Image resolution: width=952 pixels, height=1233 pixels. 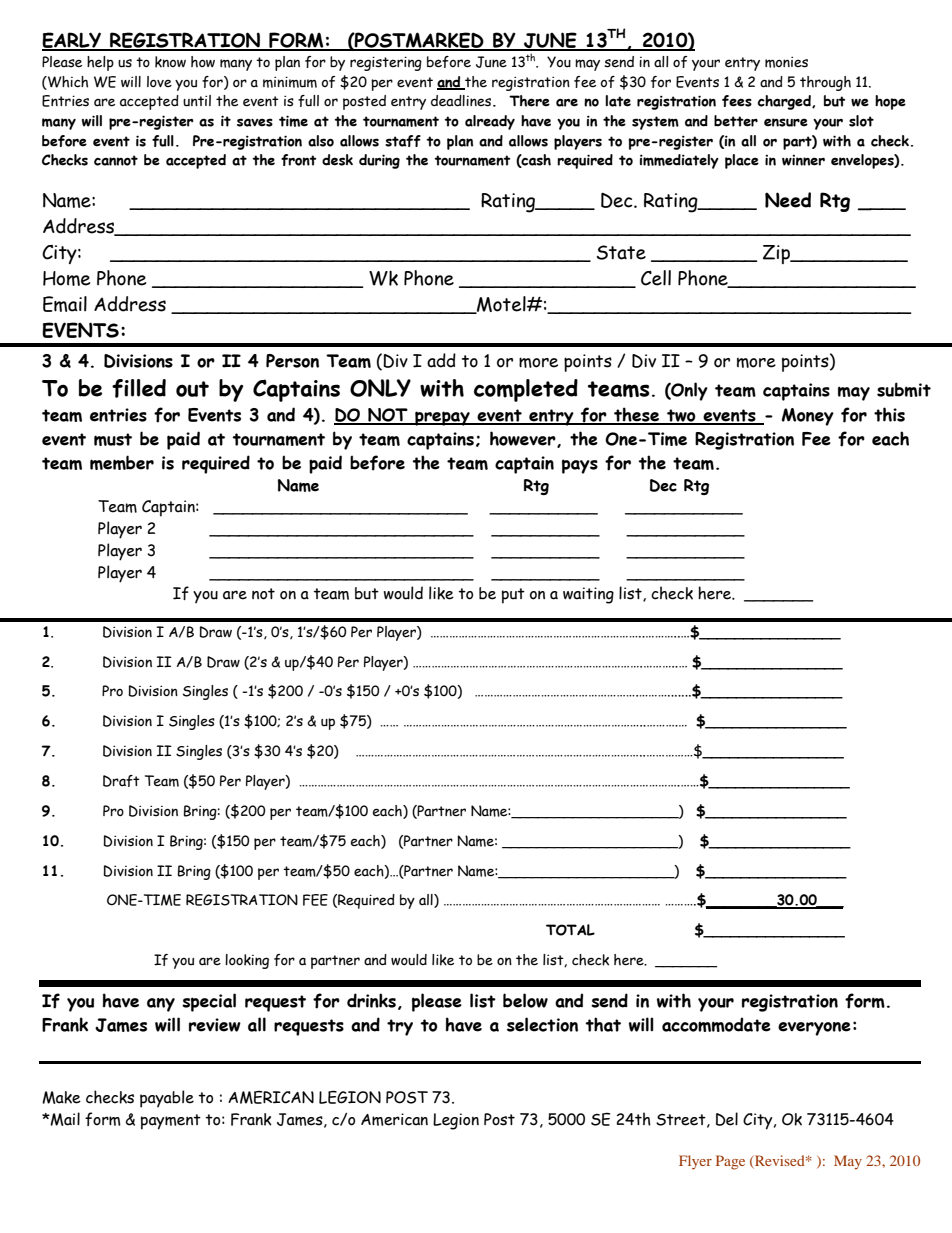 I want to click on prepay, so click(x=442, y=418).
